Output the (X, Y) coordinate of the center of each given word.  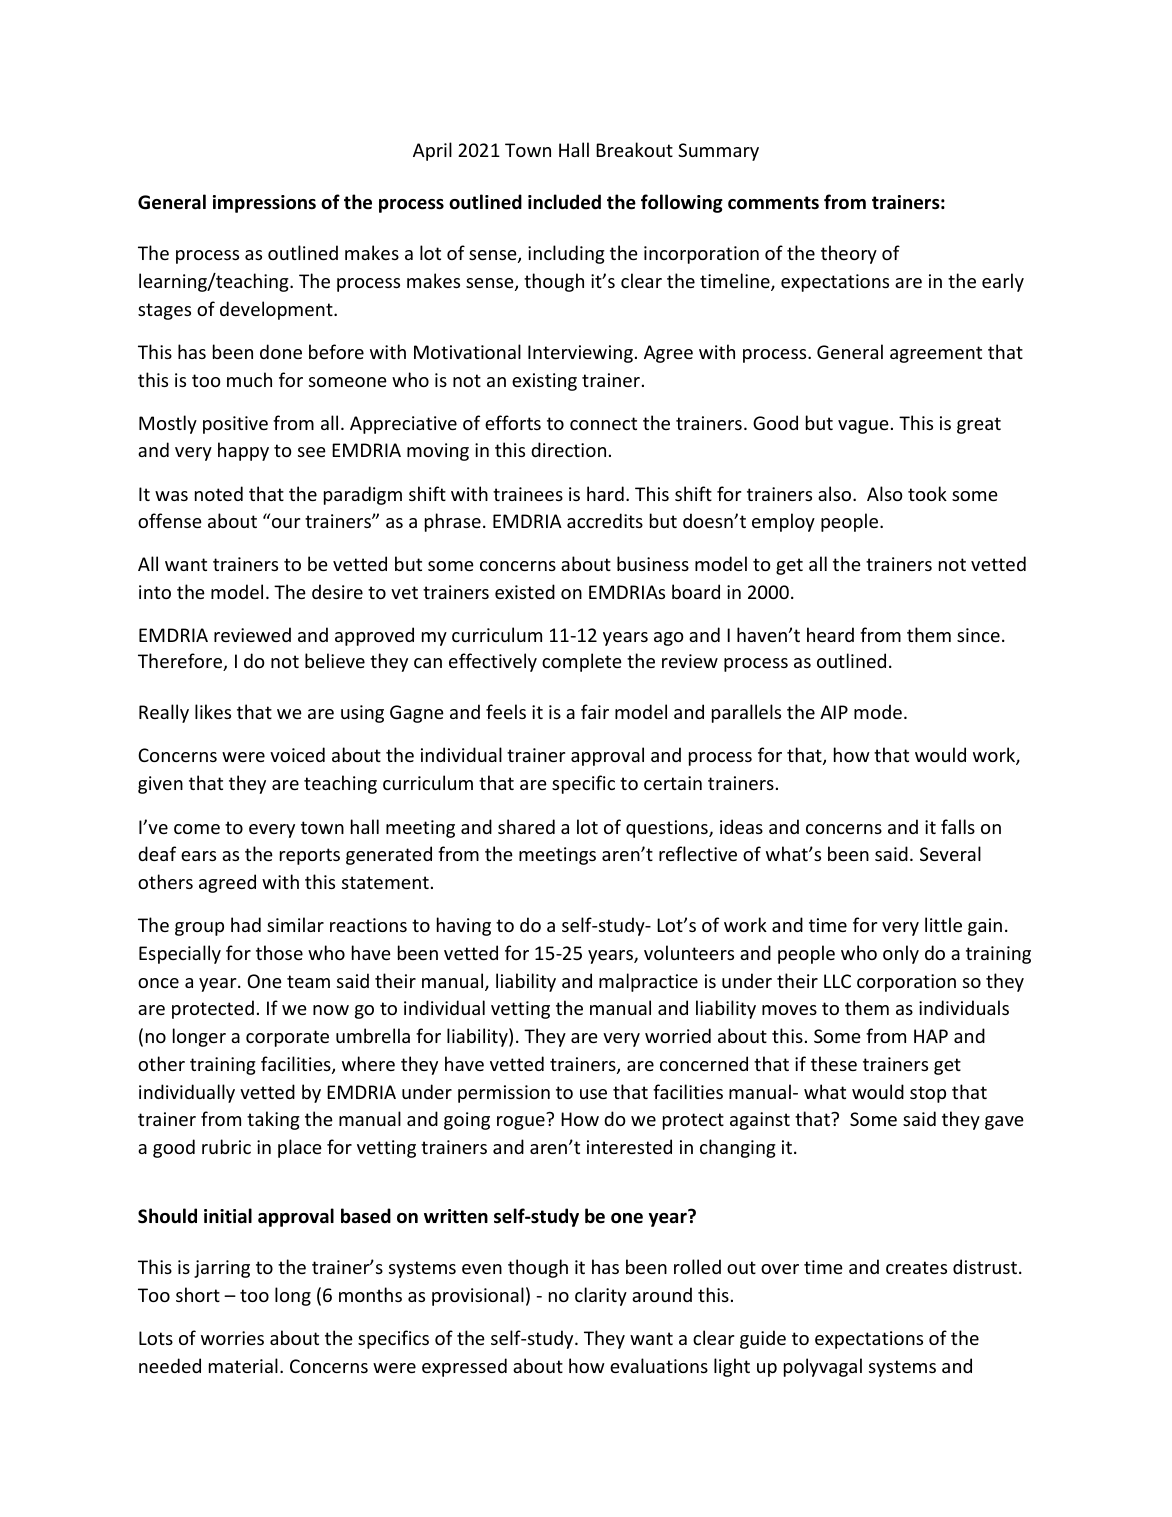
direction (568, 449)
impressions (264, 204)
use (593, 1094)
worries (232, 1338)
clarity (601, 1296)
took (927, 493)
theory (849, 254)
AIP (834, 712)
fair (595, 711)
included (564, 202)
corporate (287, 1038)
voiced (297, 754)
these (834, 1063)
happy (243, 451)
